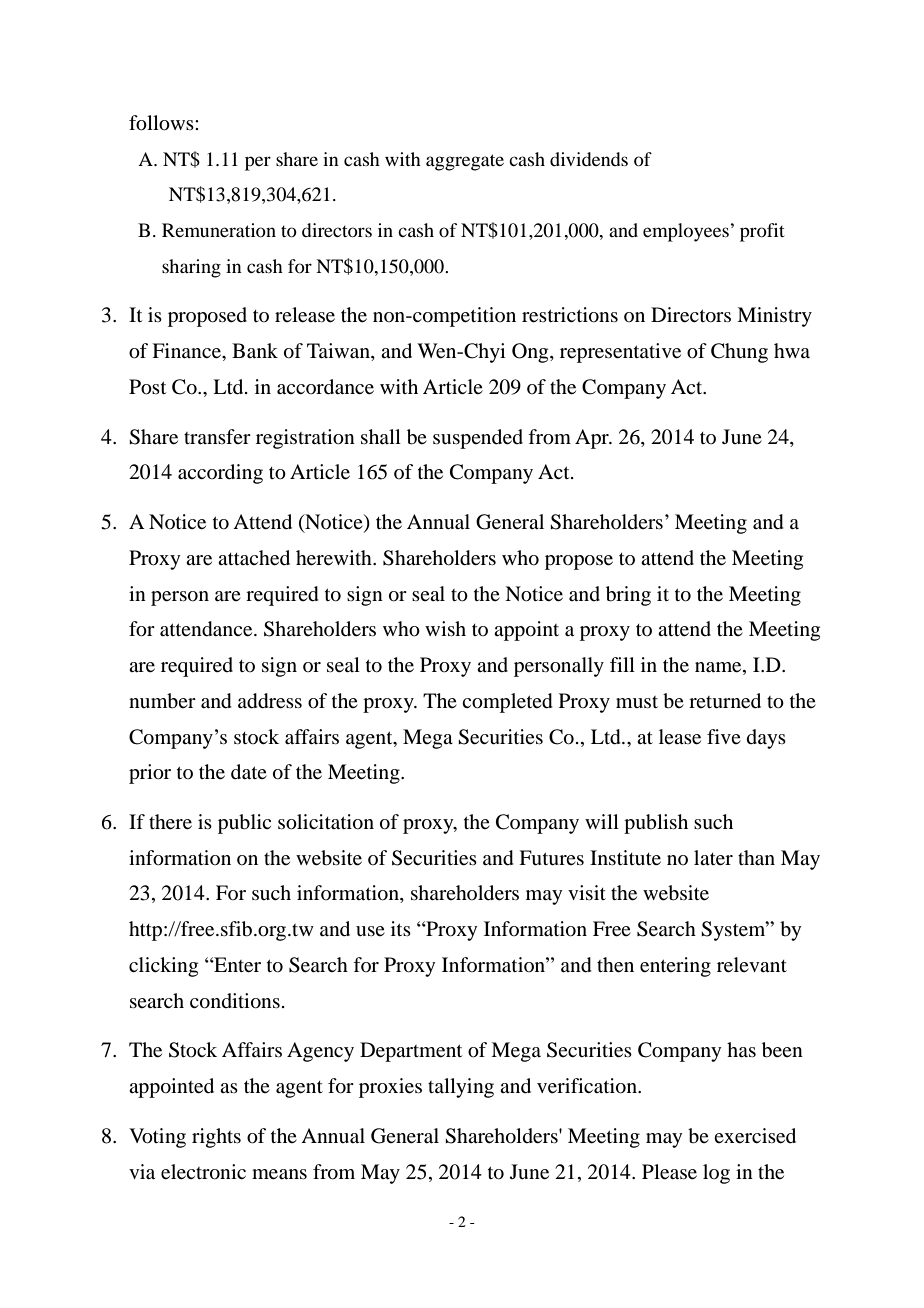 The image size is (924, 1308). I want to click on address, so click(270, 701).
